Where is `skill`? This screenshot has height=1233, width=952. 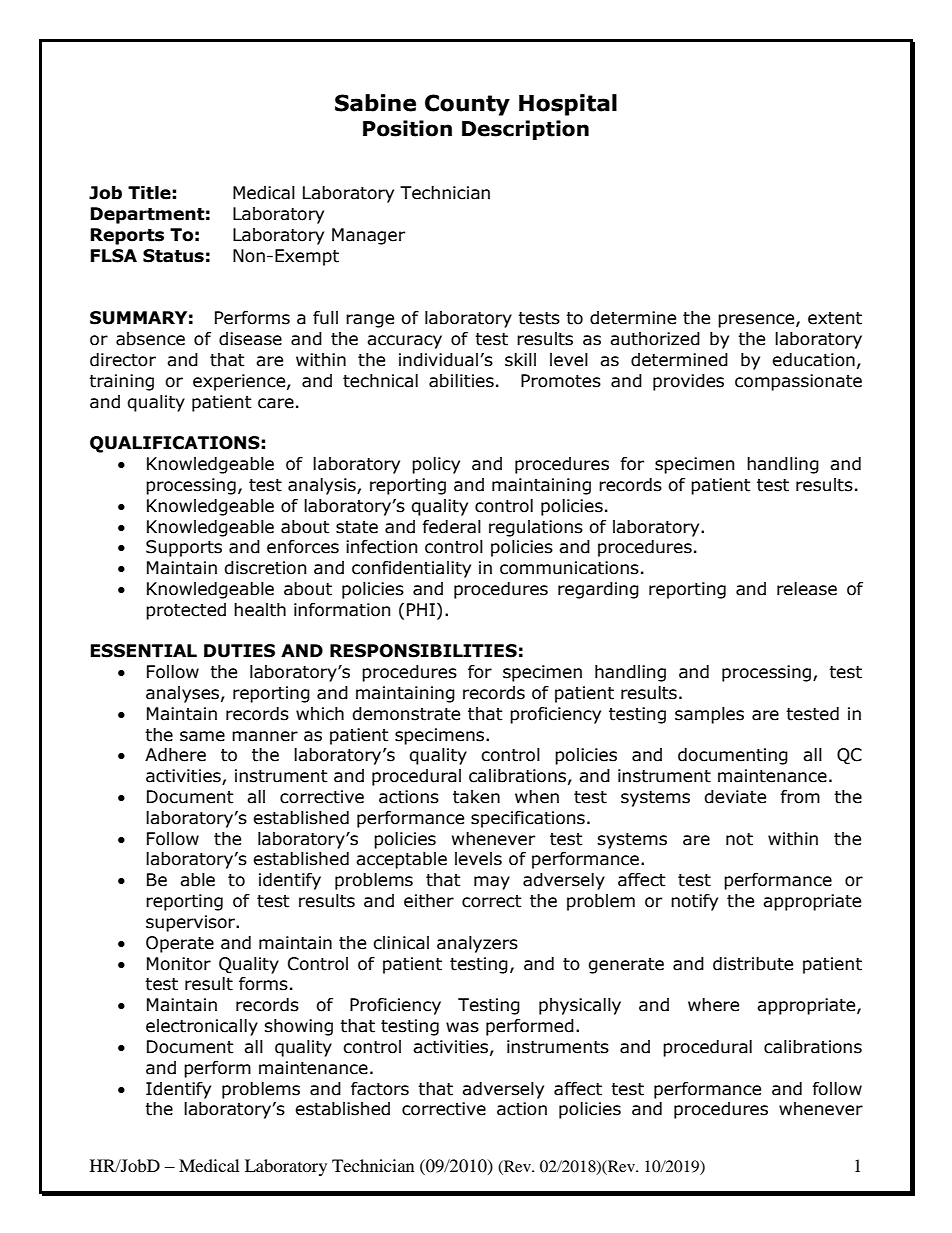 skill is located at coordinates (520, 360).
